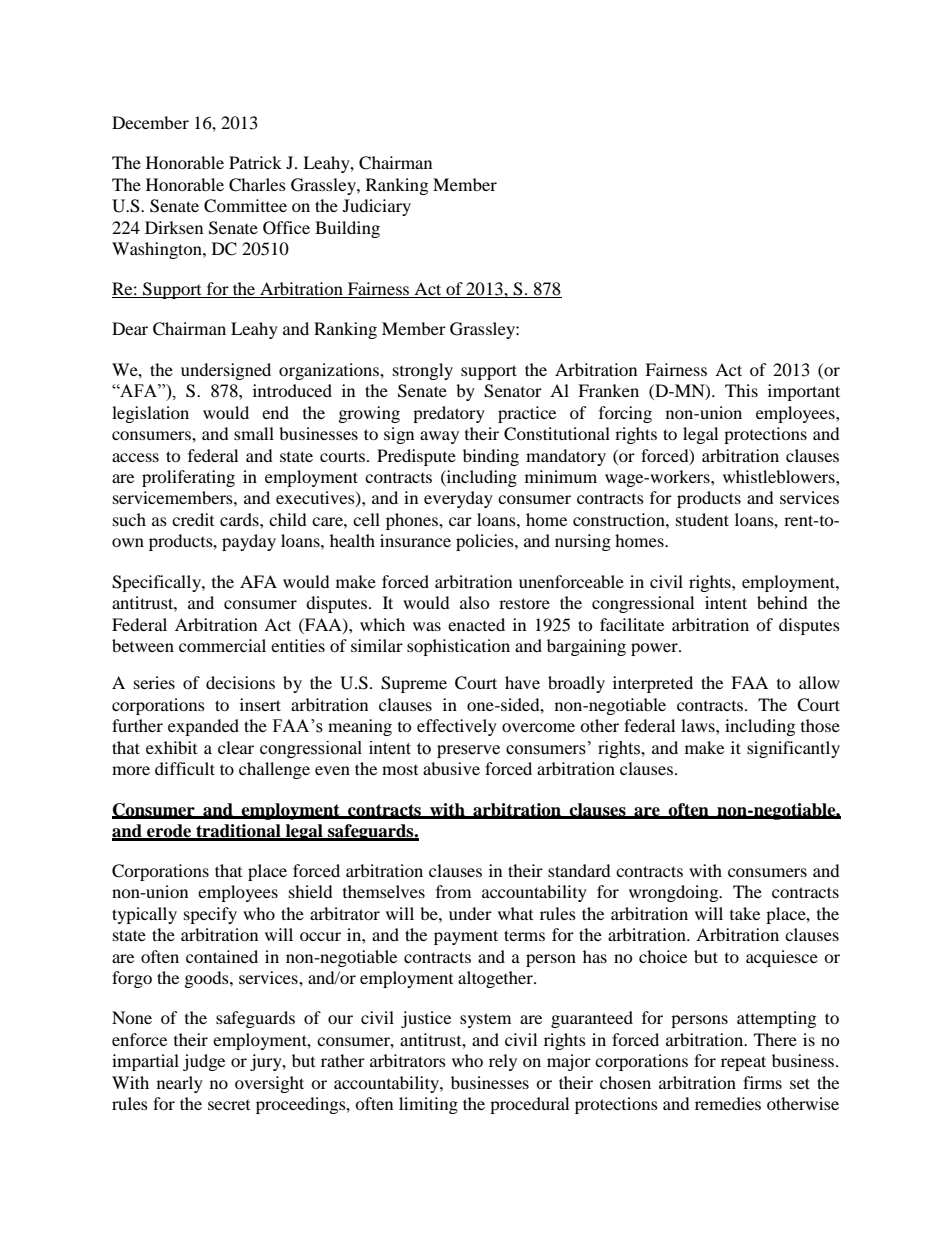  What do you see at coordinates (741, 390) in the screenshot?
I see `This` at bounding box center [741, 390].
